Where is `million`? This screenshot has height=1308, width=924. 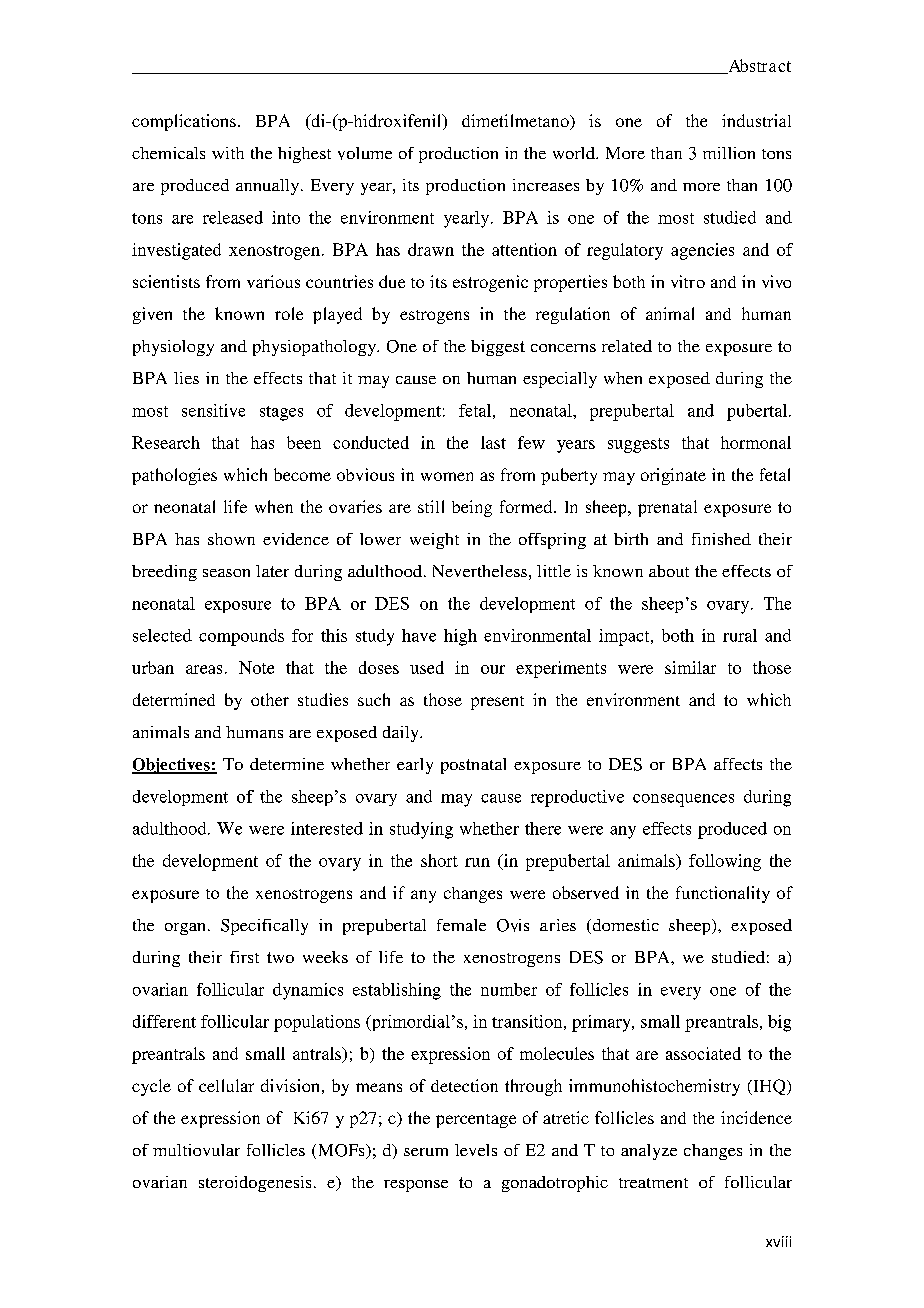
million is located at coordinates (729, 153).
